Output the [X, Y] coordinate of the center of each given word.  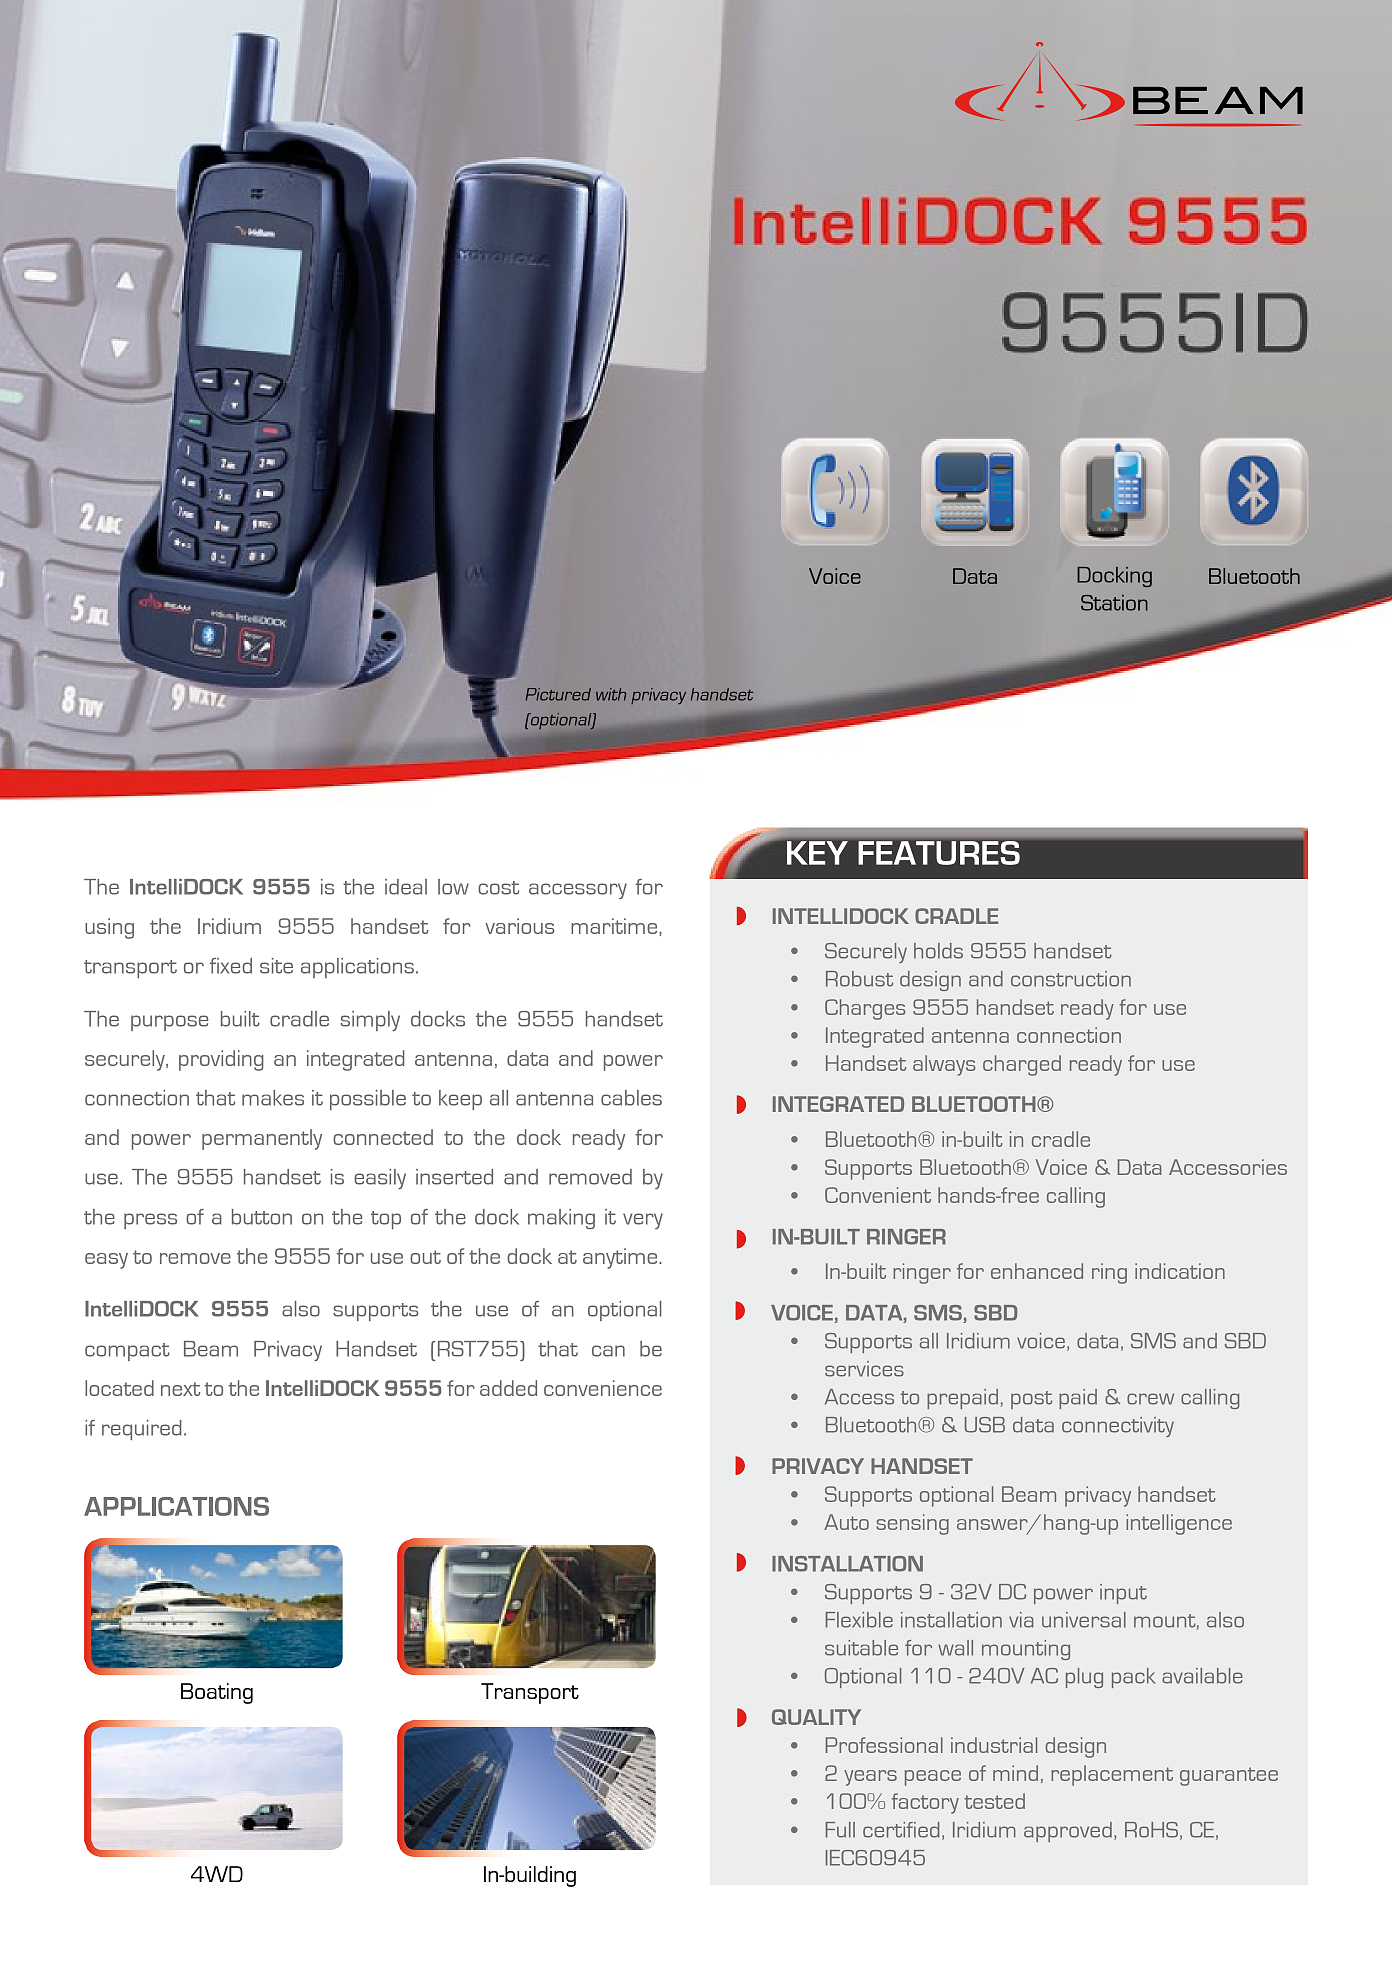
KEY [817, 853]
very [643, 1221]
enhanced [1037, 1271]
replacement [1112, 1775]
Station [1114, 603]
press [150, 1221]
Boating [217, 1693]
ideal [406, 887]
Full [840, 1830]
